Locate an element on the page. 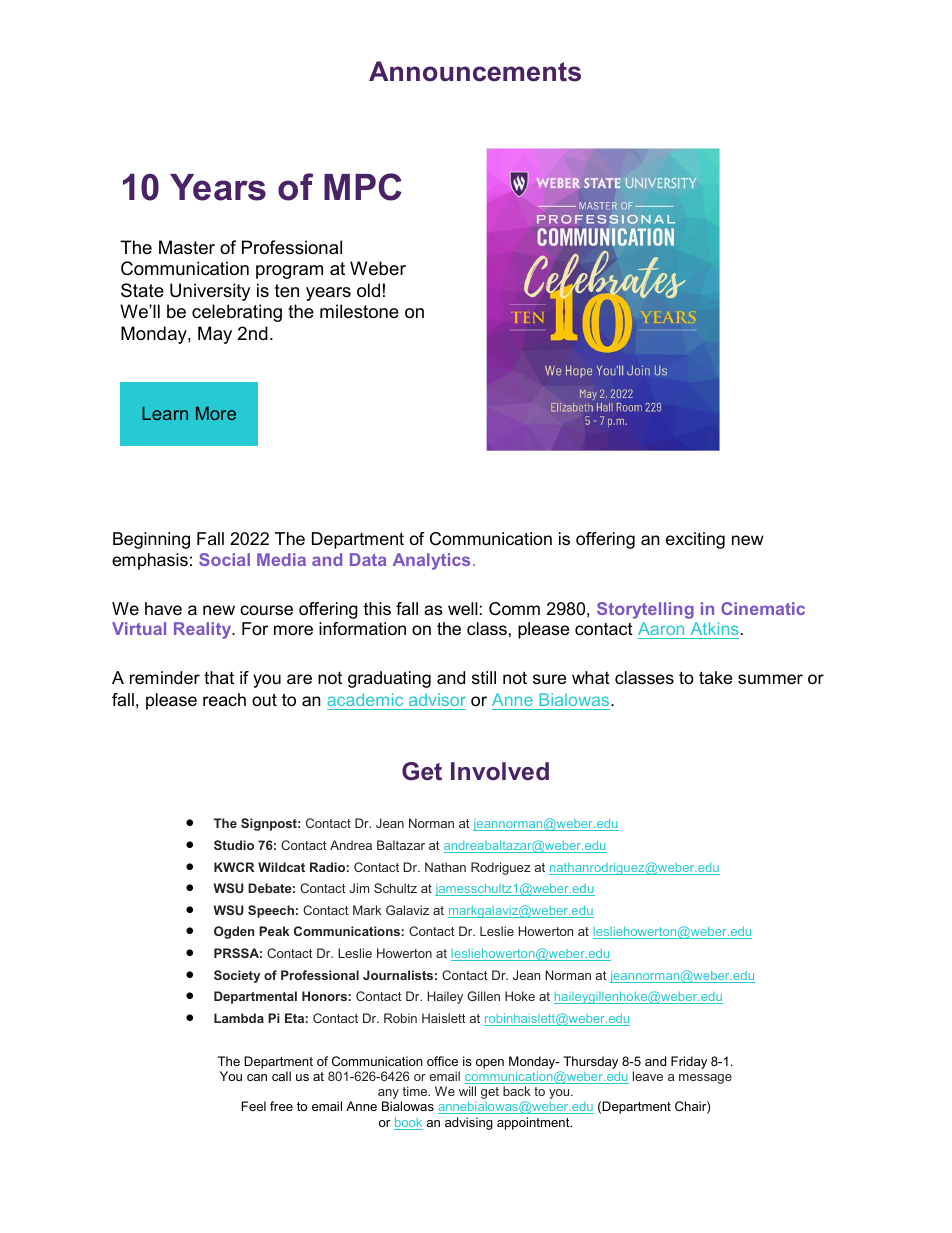 The height and width of the image is (1233, 952). Reality is located at coordinates (204, 630).
